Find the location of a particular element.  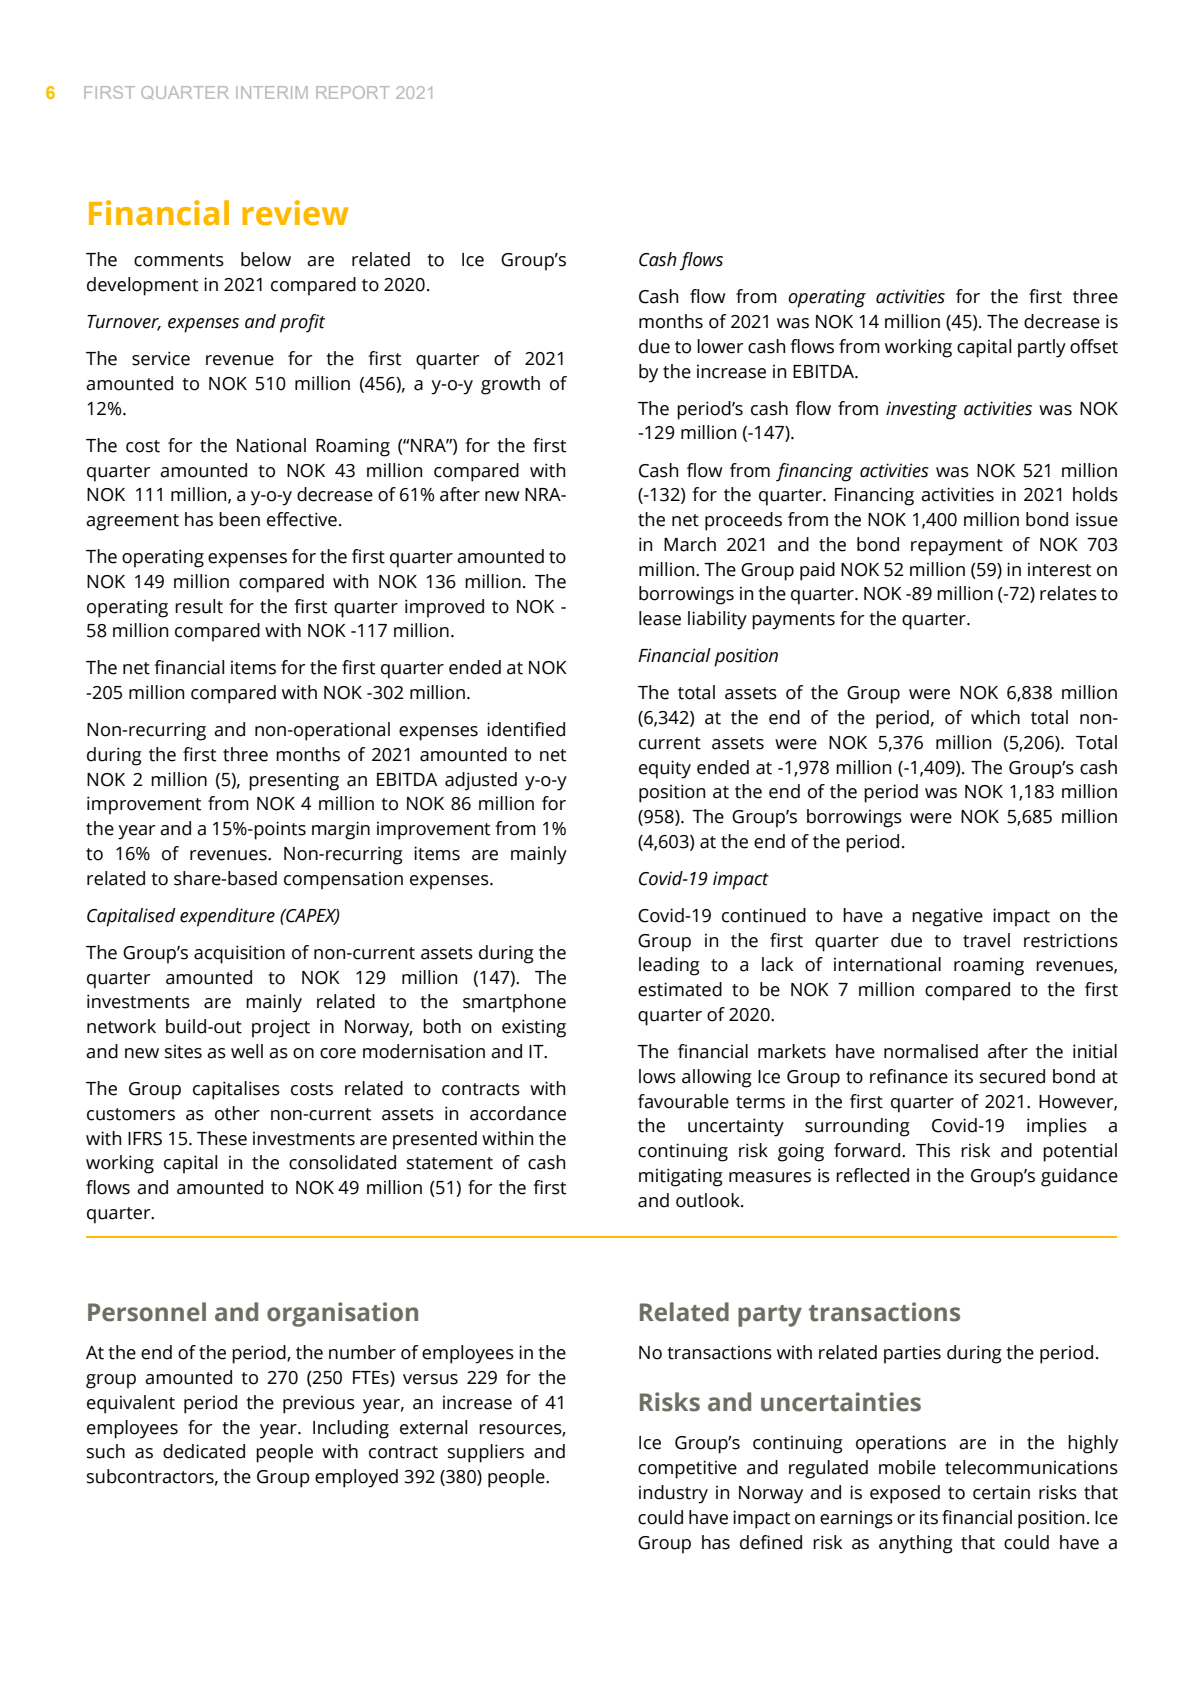

industry is located at coordinates (673, 1494).
